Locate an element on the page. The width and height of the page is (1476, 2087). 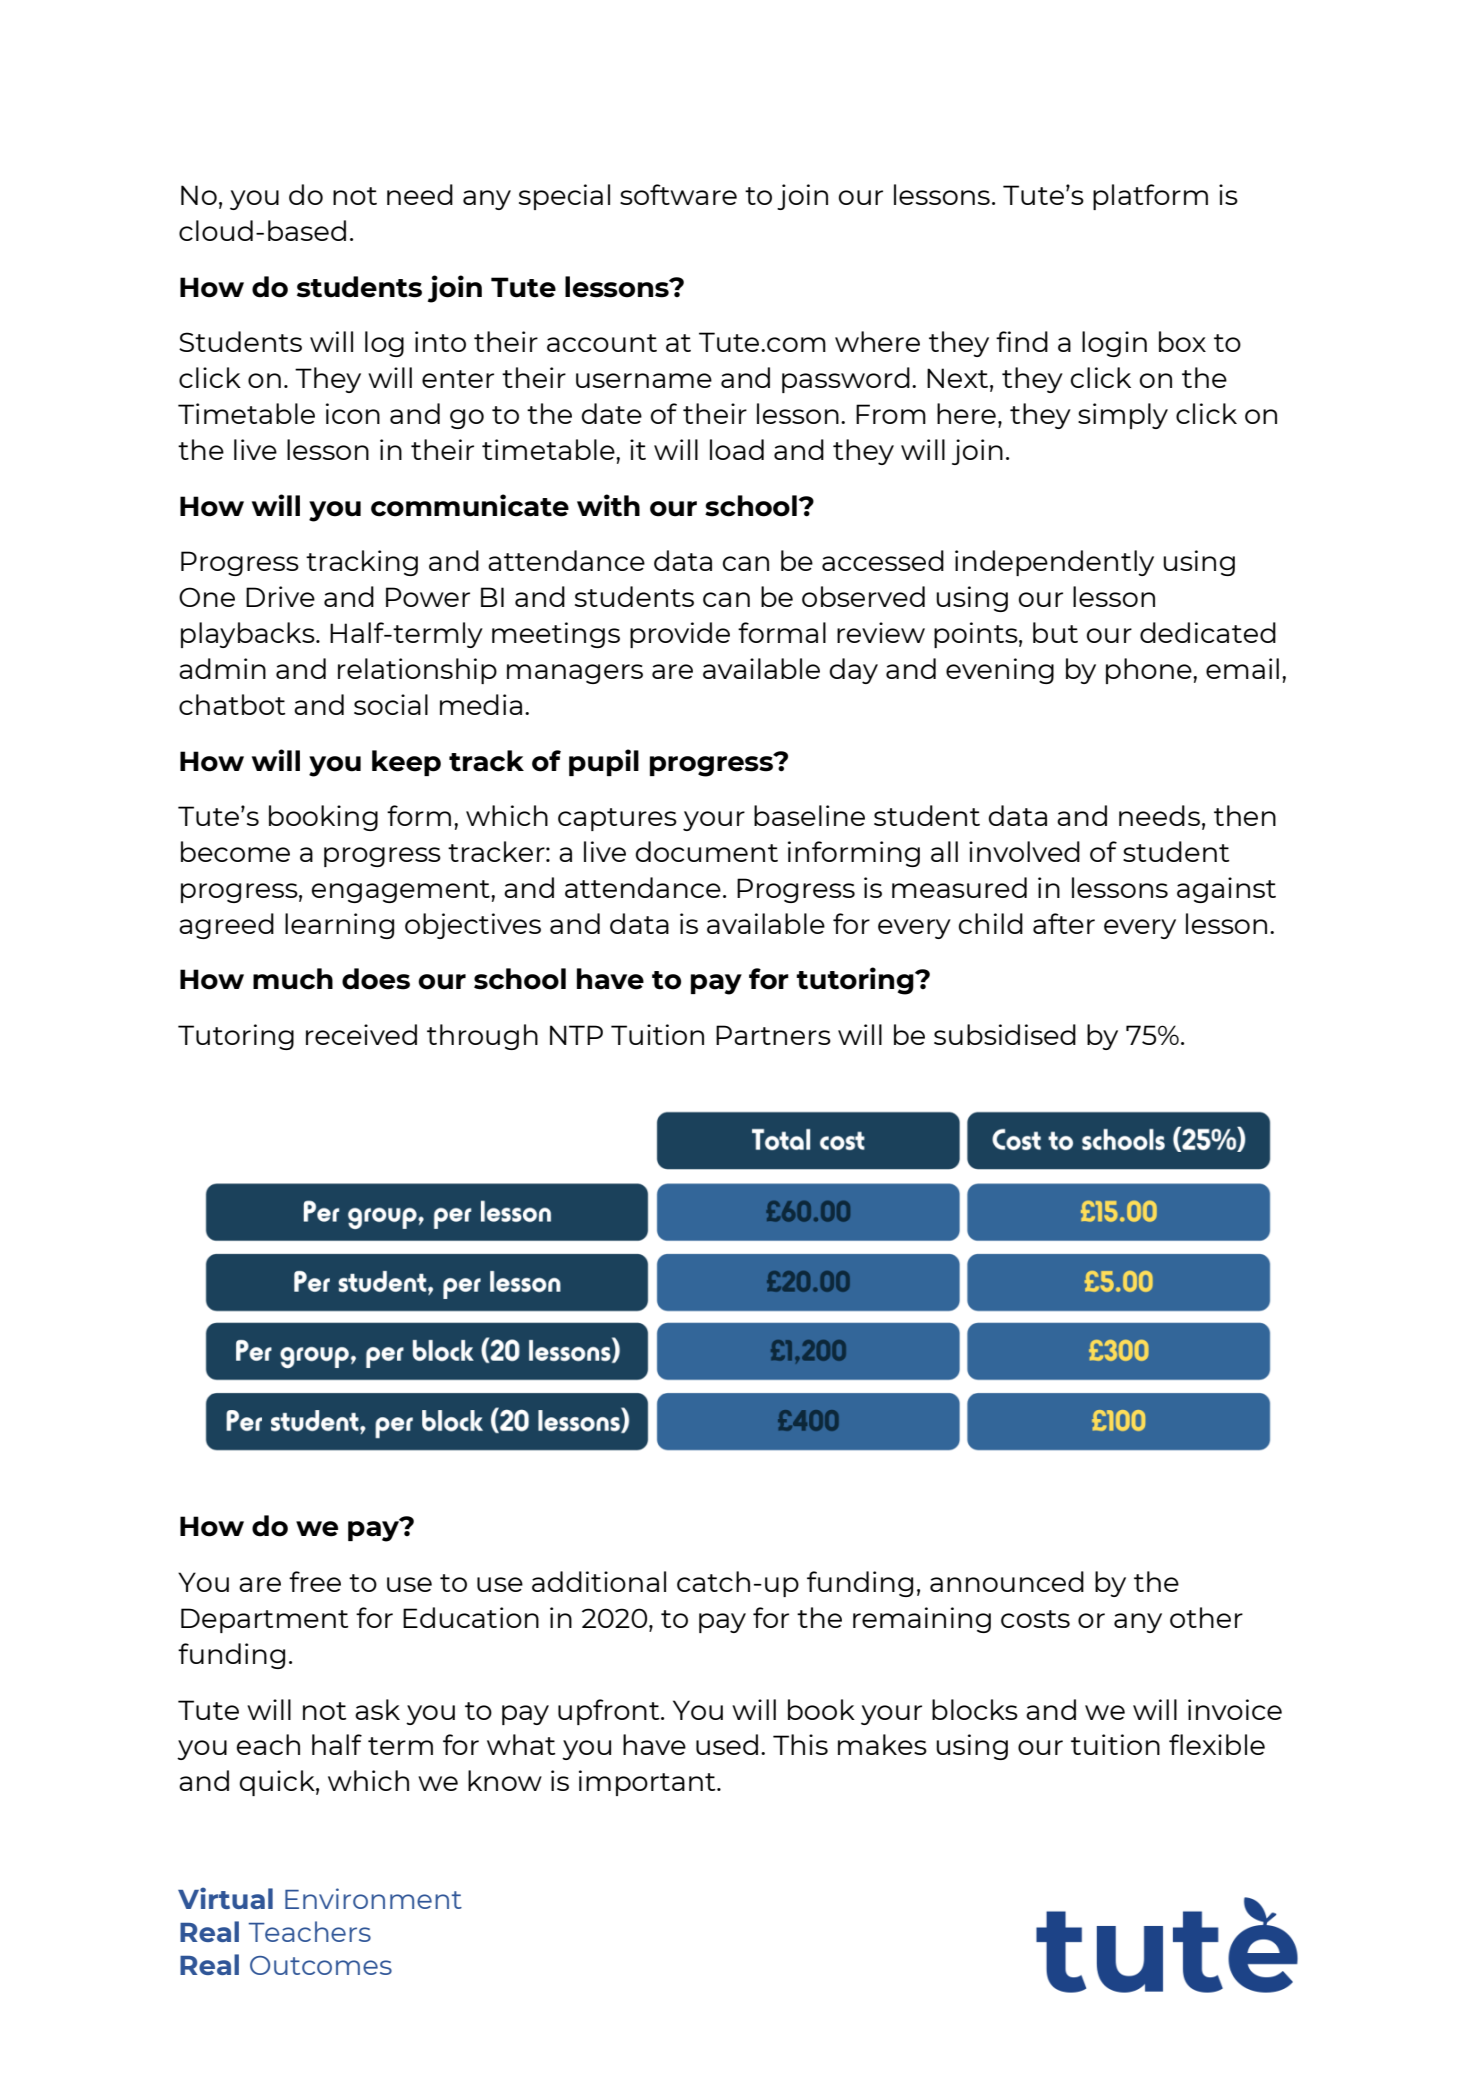
login is located at coordinates (1114, 344).
